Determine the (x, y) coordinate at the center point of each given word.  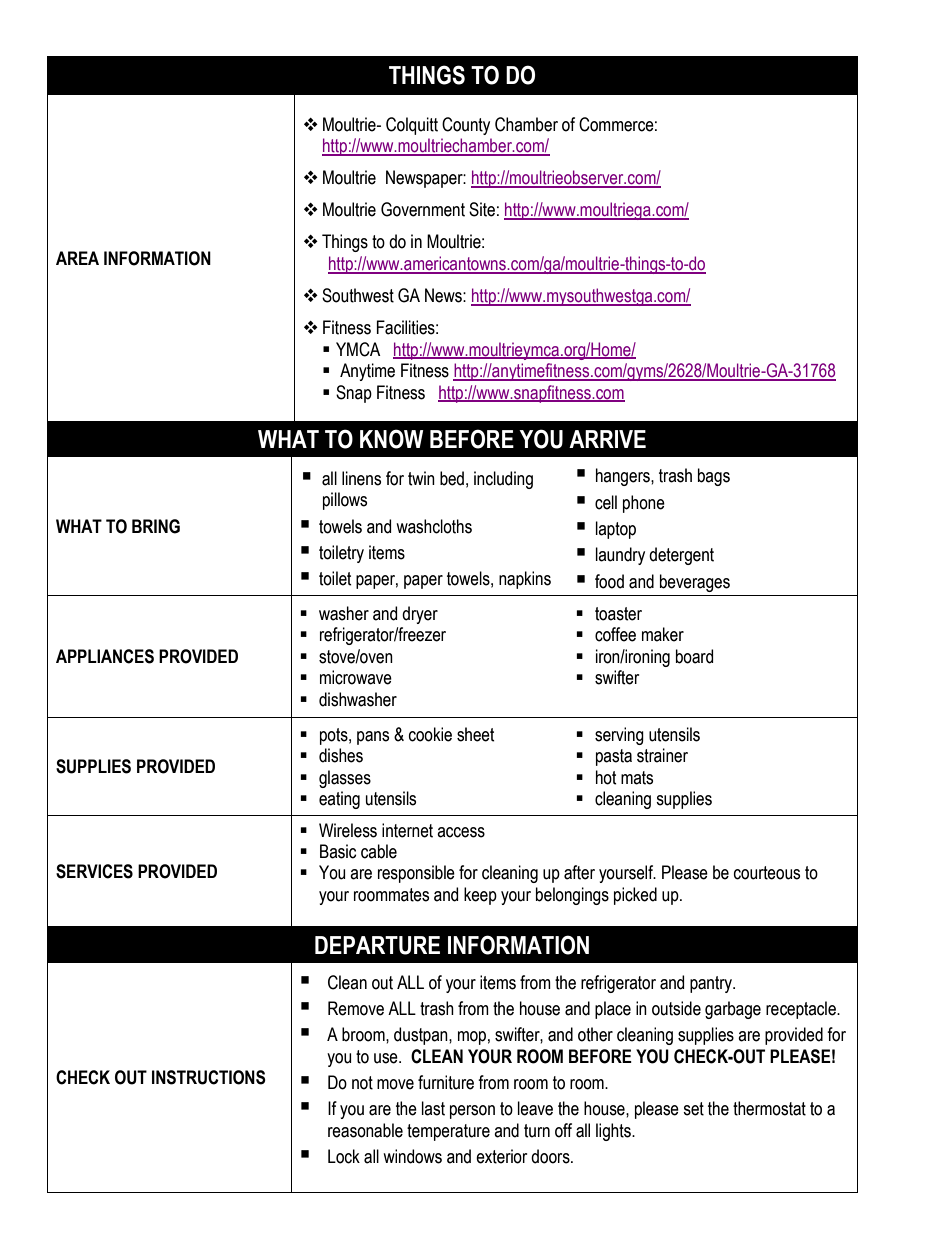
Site (482, 209)
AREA (77, 258)
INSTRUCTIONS (209, 1077)
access (461, 832)
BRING (156, 526)
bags (714, 477)
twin (421, 478)
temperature (448, 1132)
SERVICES (94, 871)
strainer (662, 755)
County (466, 126)
